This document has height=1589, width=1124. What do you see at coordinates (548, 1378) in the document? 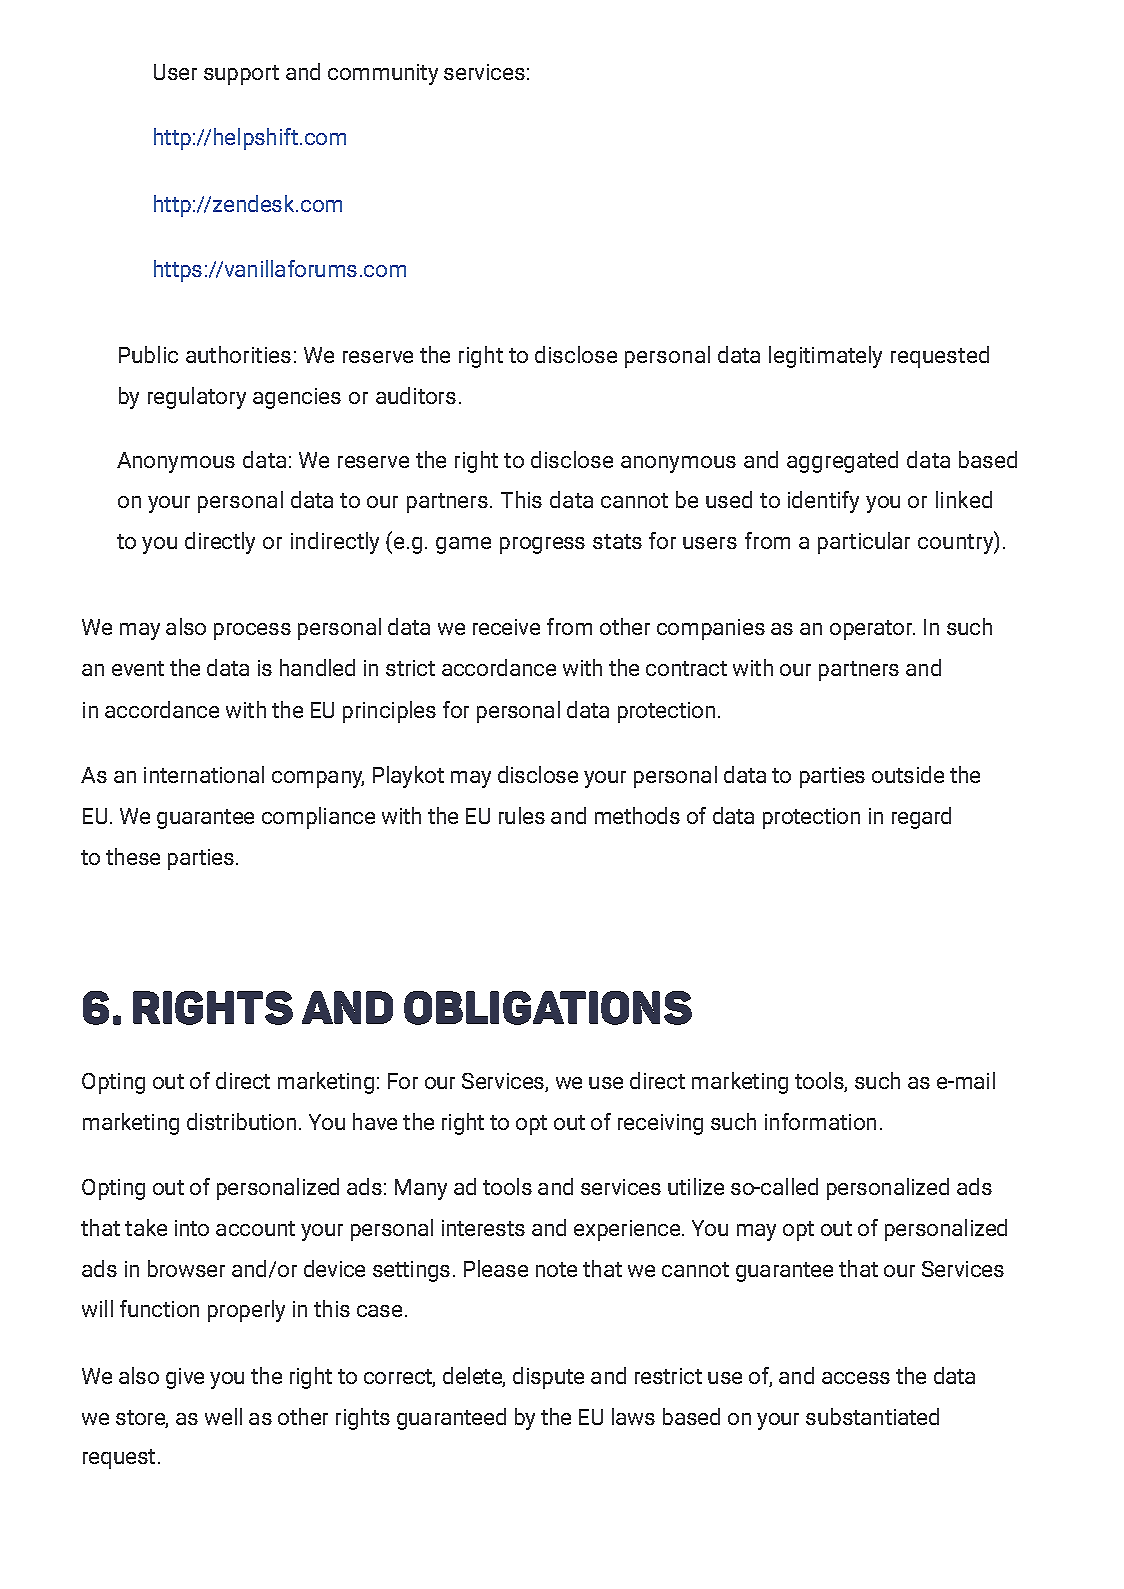
I see `dispute` at bounding box center [548, 1378].
